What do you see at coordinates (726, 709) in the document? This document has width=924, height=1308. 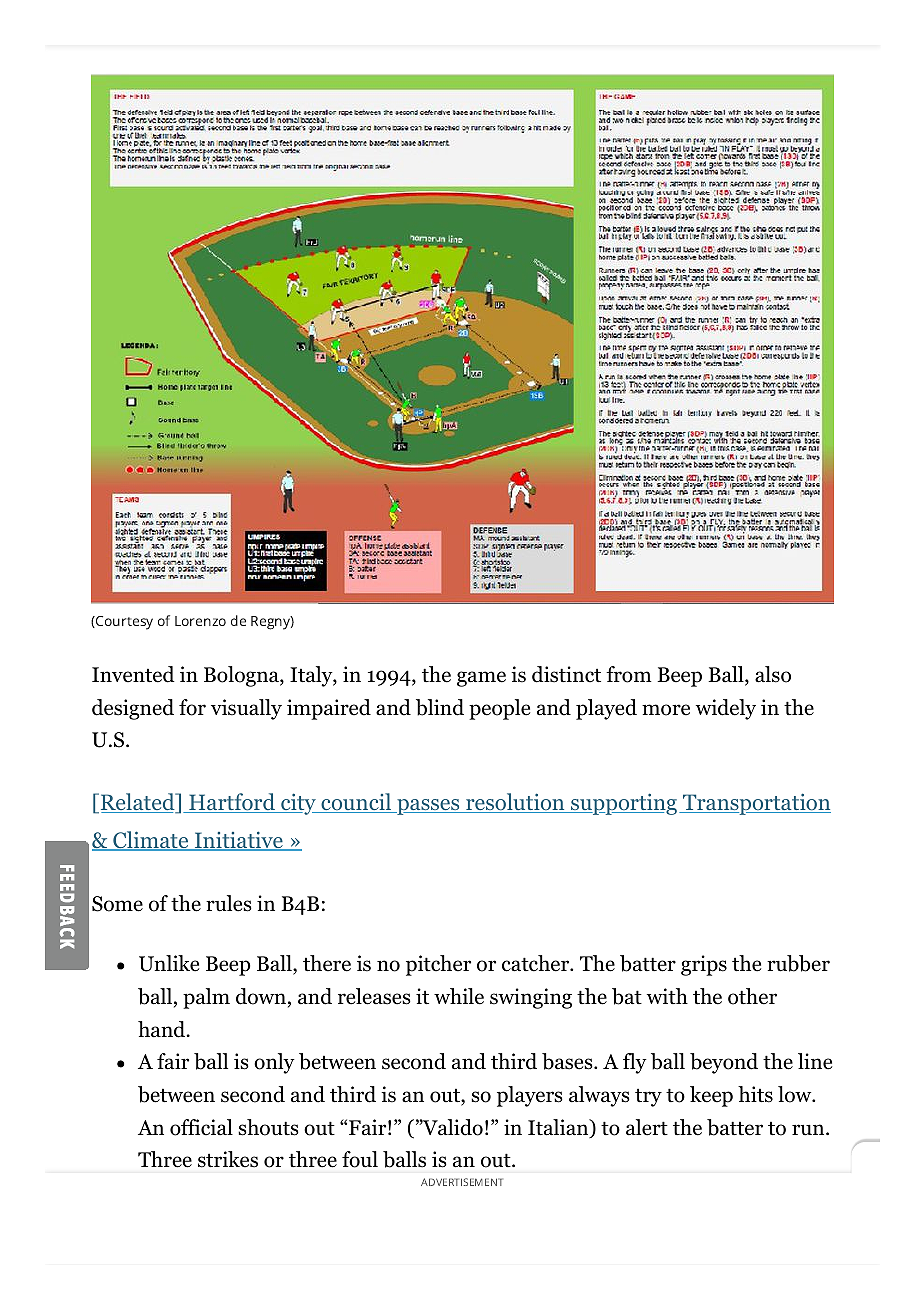 I see `widely` at bounding box center [726, 709].
